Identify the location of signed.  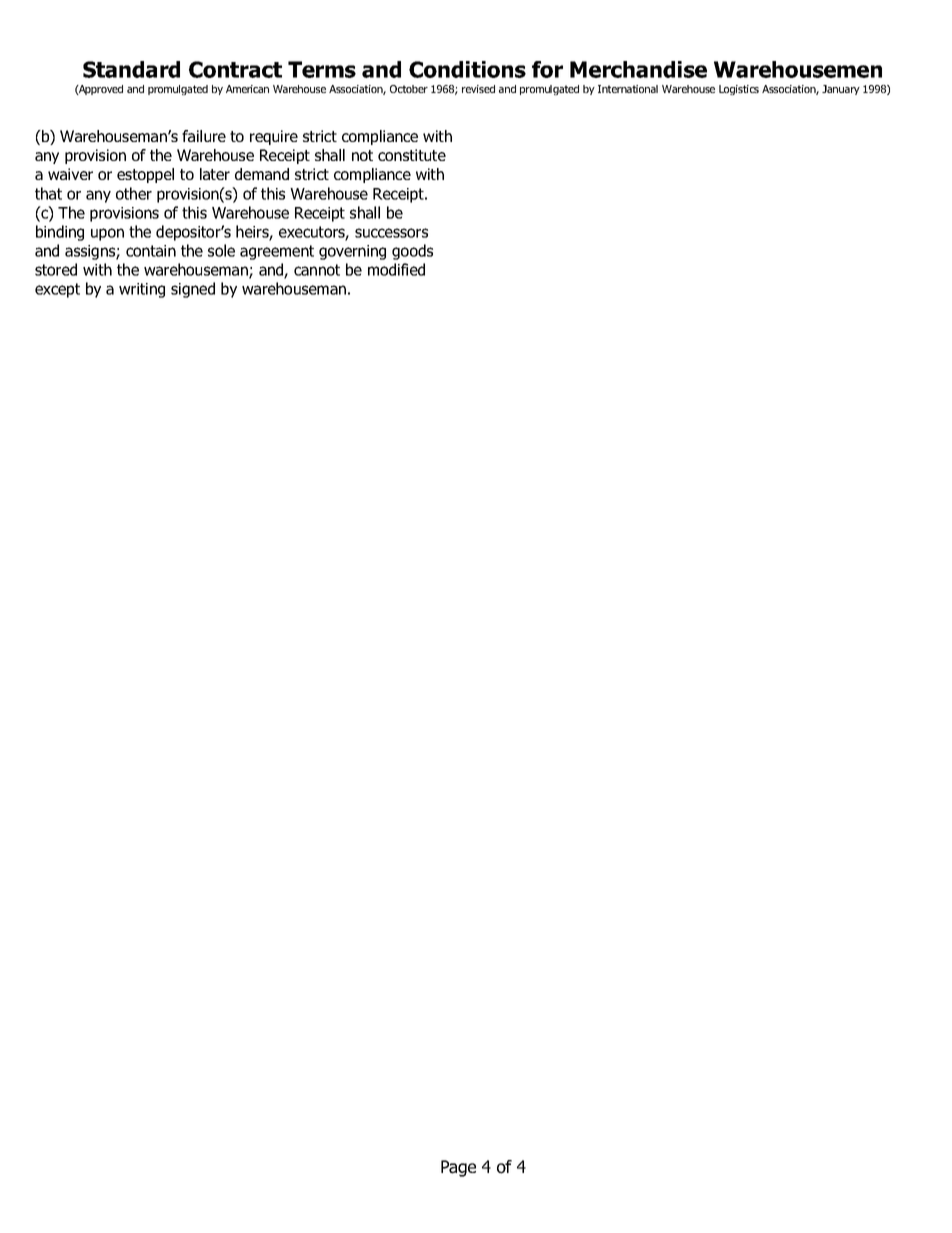
(193, 290).
